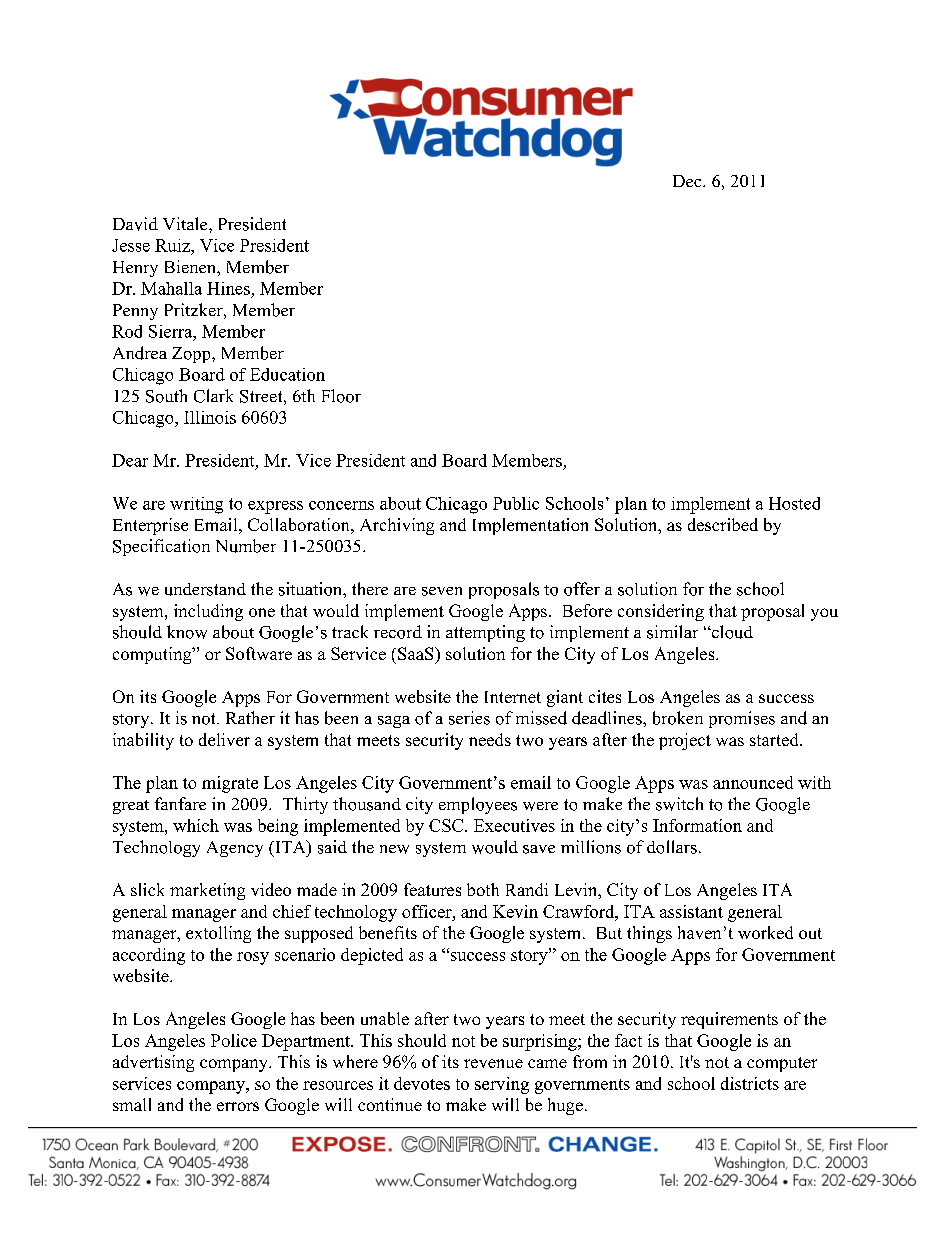 The width and height of the screenshot is (952, 1233). Describe the element at coordinates (186, 223) in the screenshot. I see `Vitale` at that location.
